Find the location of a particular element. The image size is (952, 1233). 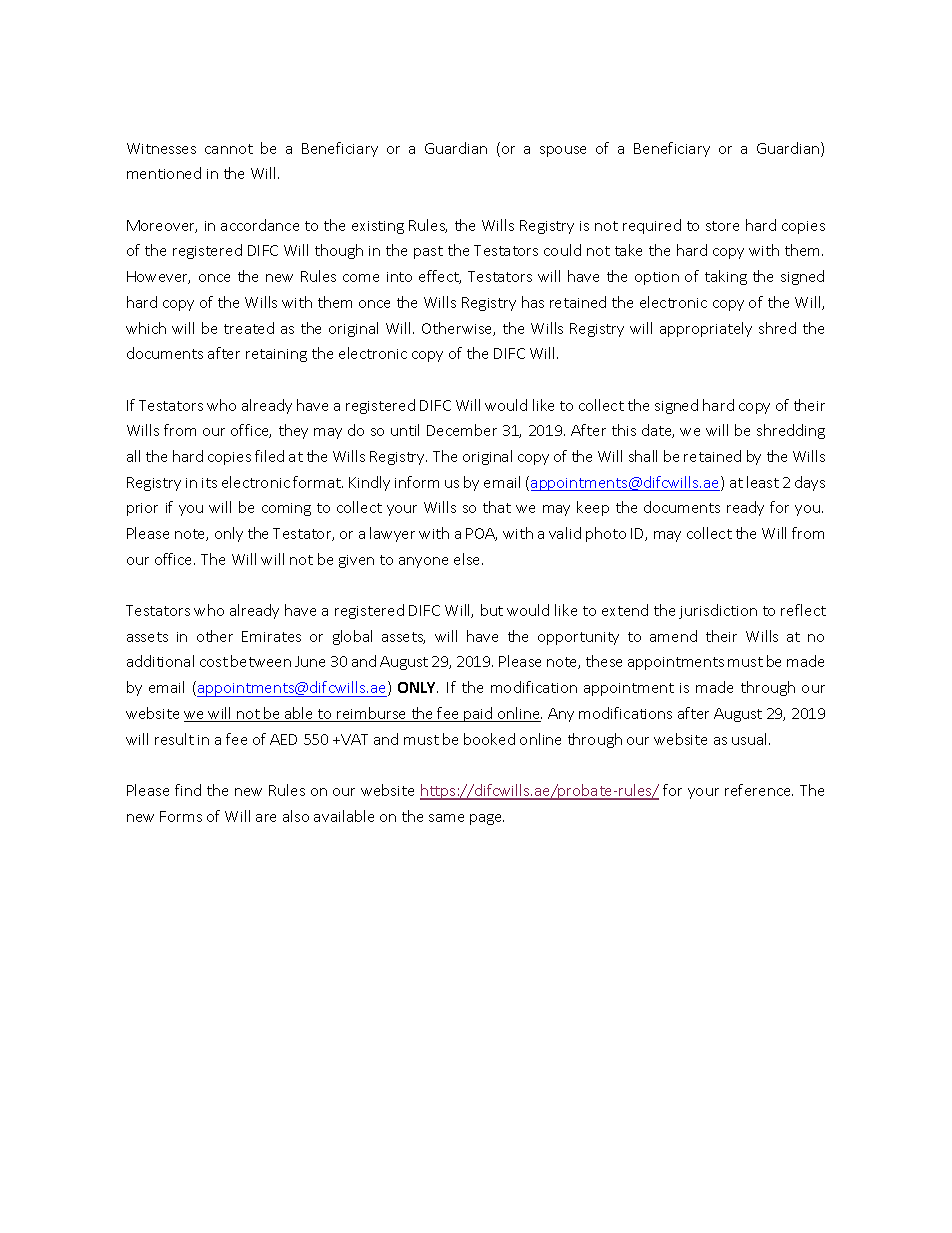

December is located at coordinates (462, 430).
